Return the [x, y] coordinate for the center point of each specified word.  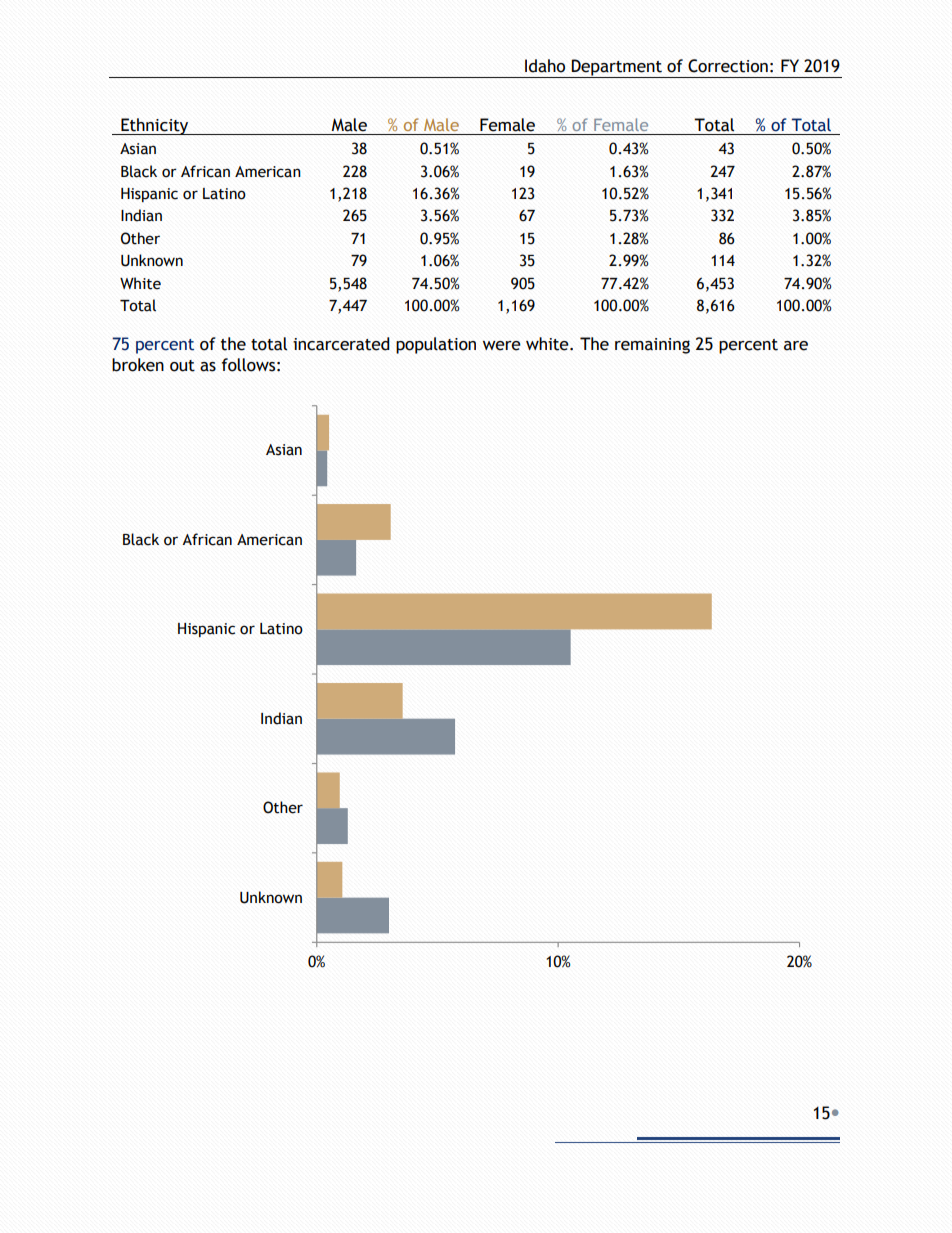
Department [617, 68]
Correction [728, 66]
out [182, 366]
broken [138, 365]
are [796, 346]
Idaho [545, 66]
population [436, 345]
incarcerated [341, 344]
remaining [652, 346]
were [502, 346]
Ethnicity [155, 126]
